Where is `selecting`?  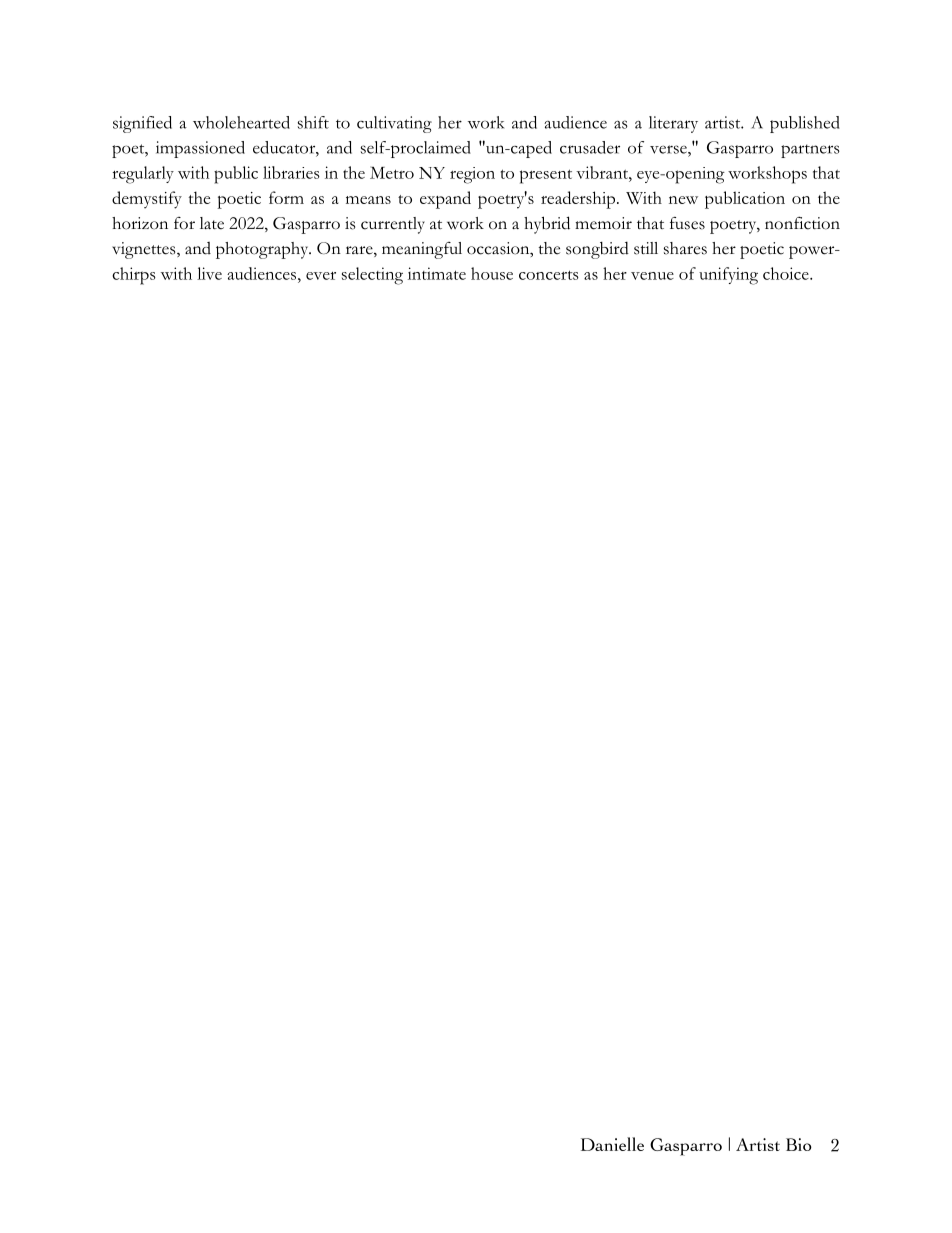 selecting is located at coordinates (372, 276).
